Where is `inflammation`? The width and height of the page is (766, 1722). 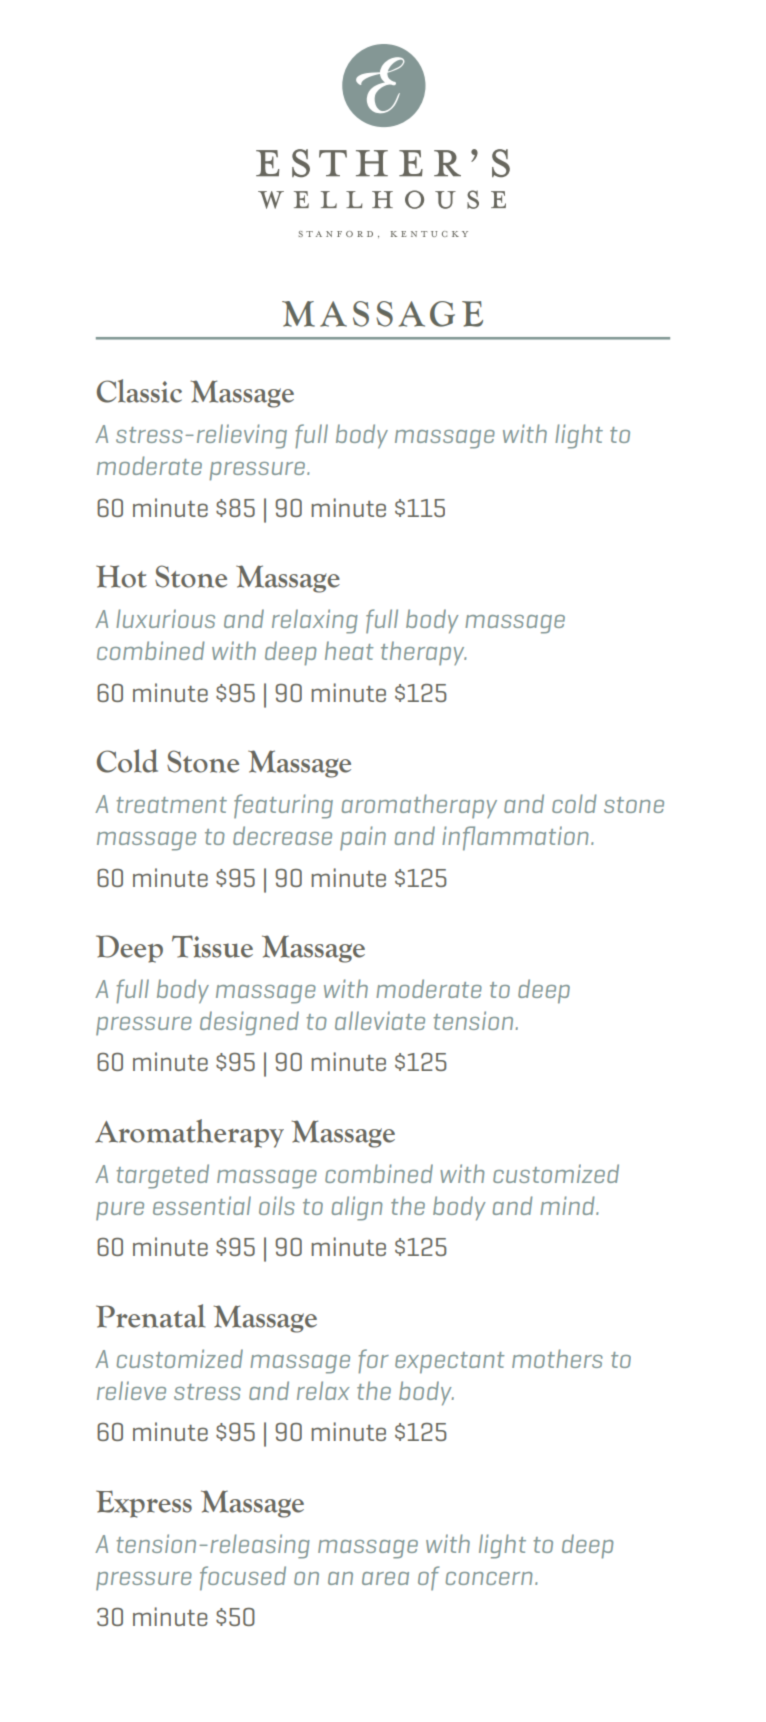 inflammation is located at coordinates (515, 838).
